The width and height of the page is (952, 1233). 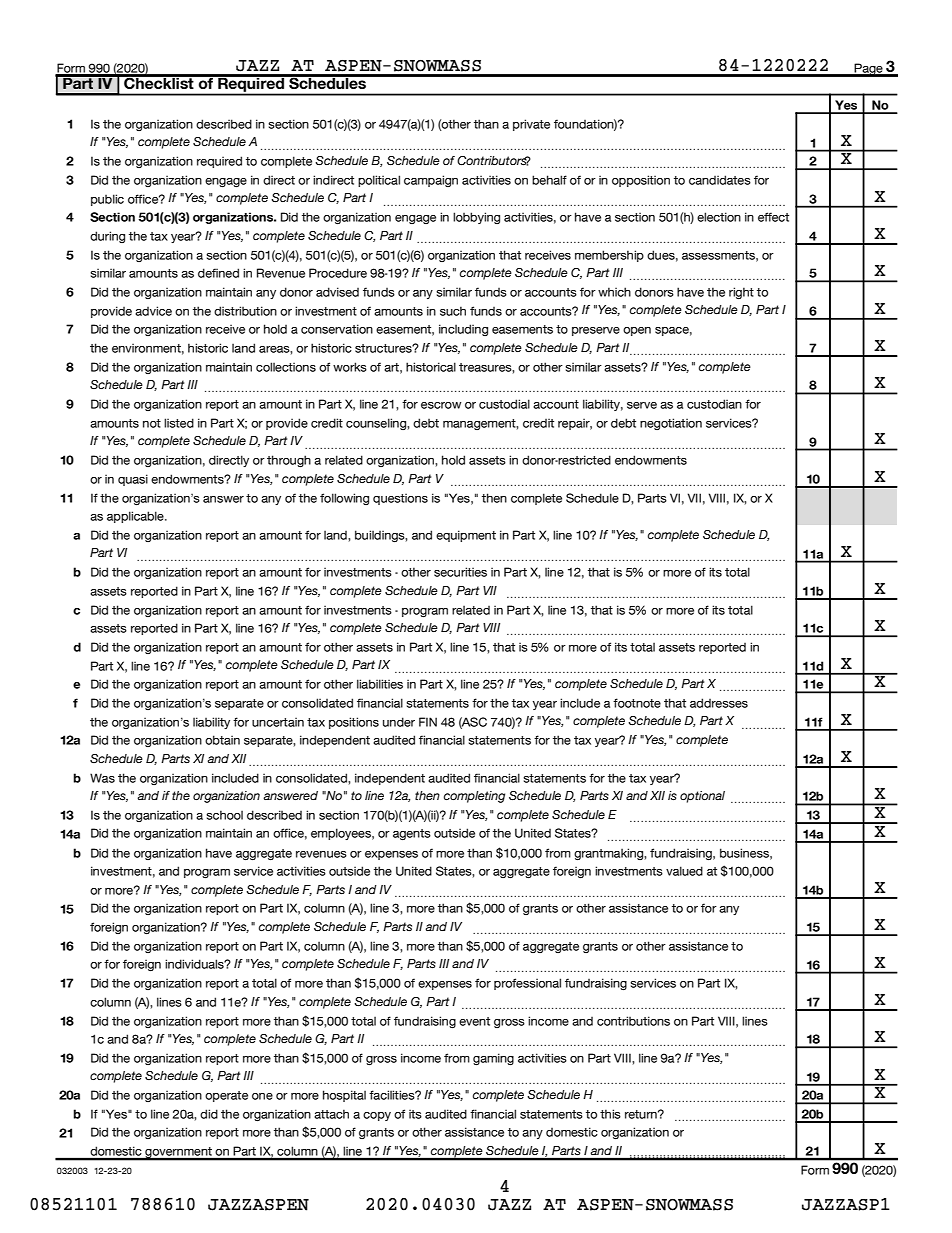 I want to click on this, so click(x=610, y=1114).
